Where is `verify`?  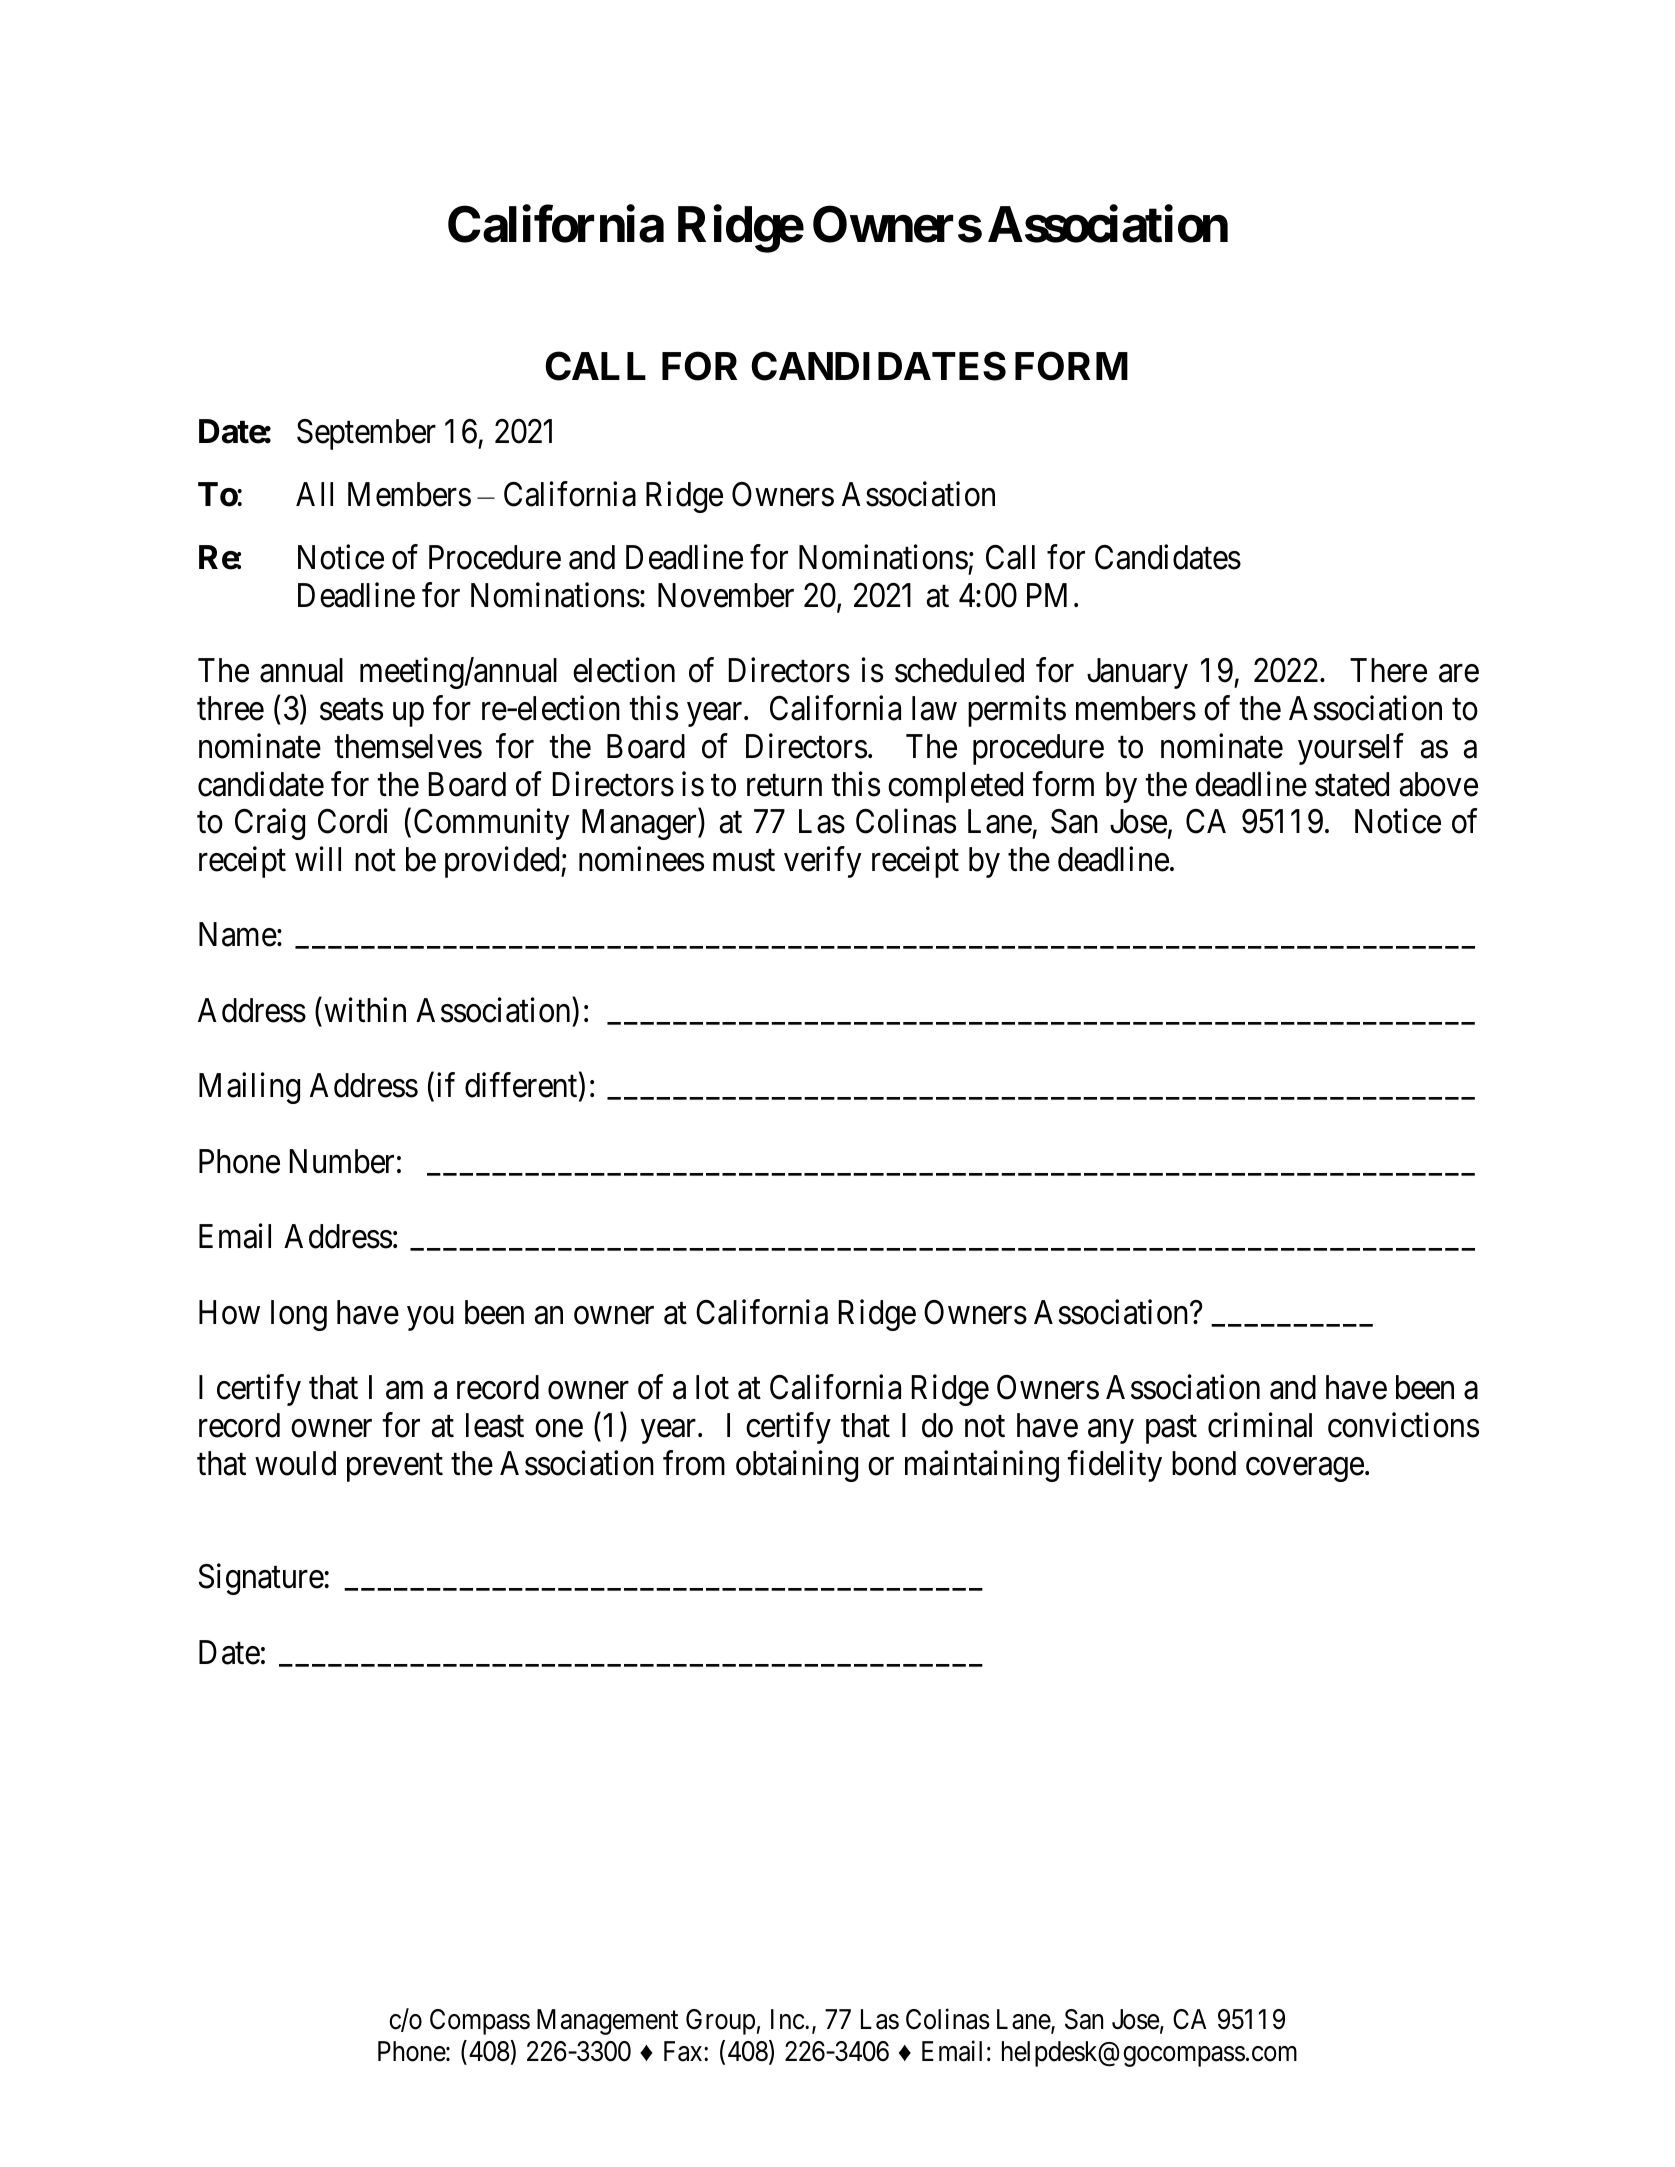
verify is located at coordinates (823, 862).
